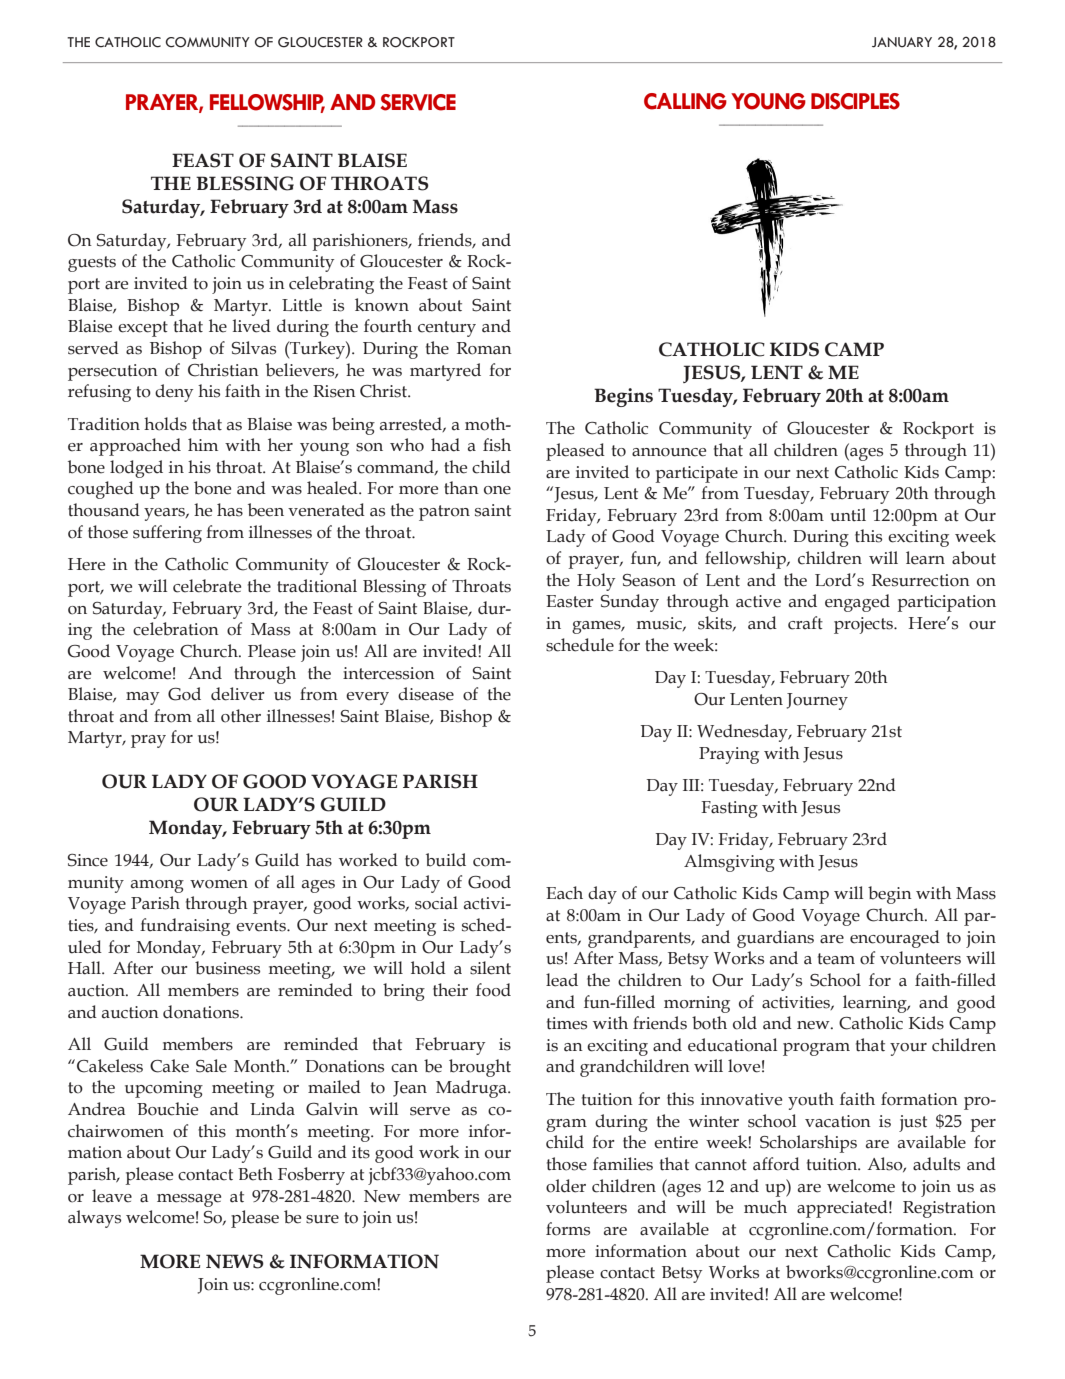 This page has width=1065, height=1379. What do you see at coordinates (685, 101) in the page?
I see `CALLING` at bounding box center [685, 101].
